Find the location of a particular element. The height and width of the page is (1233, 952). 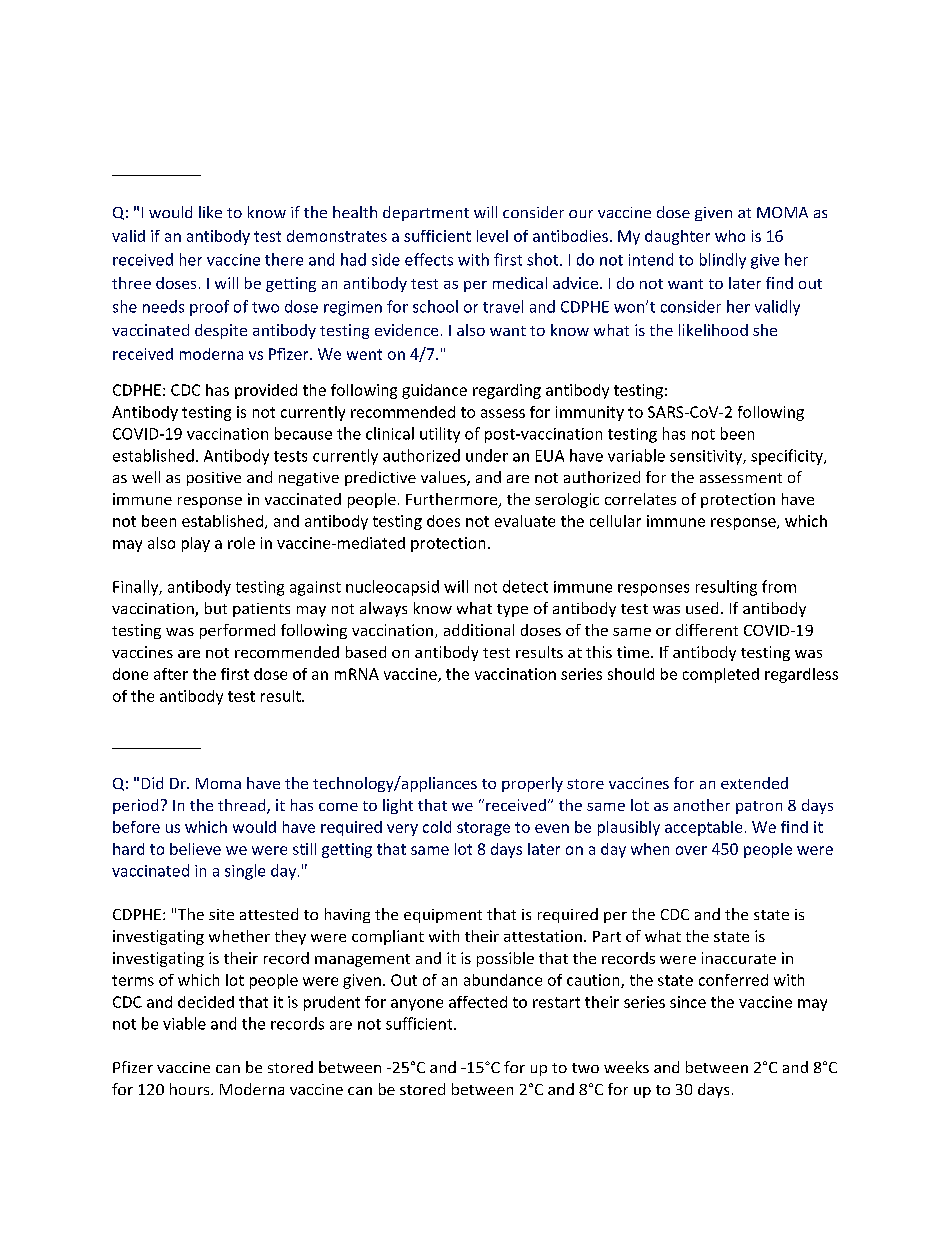

different is located at coordinates (707, 630).
